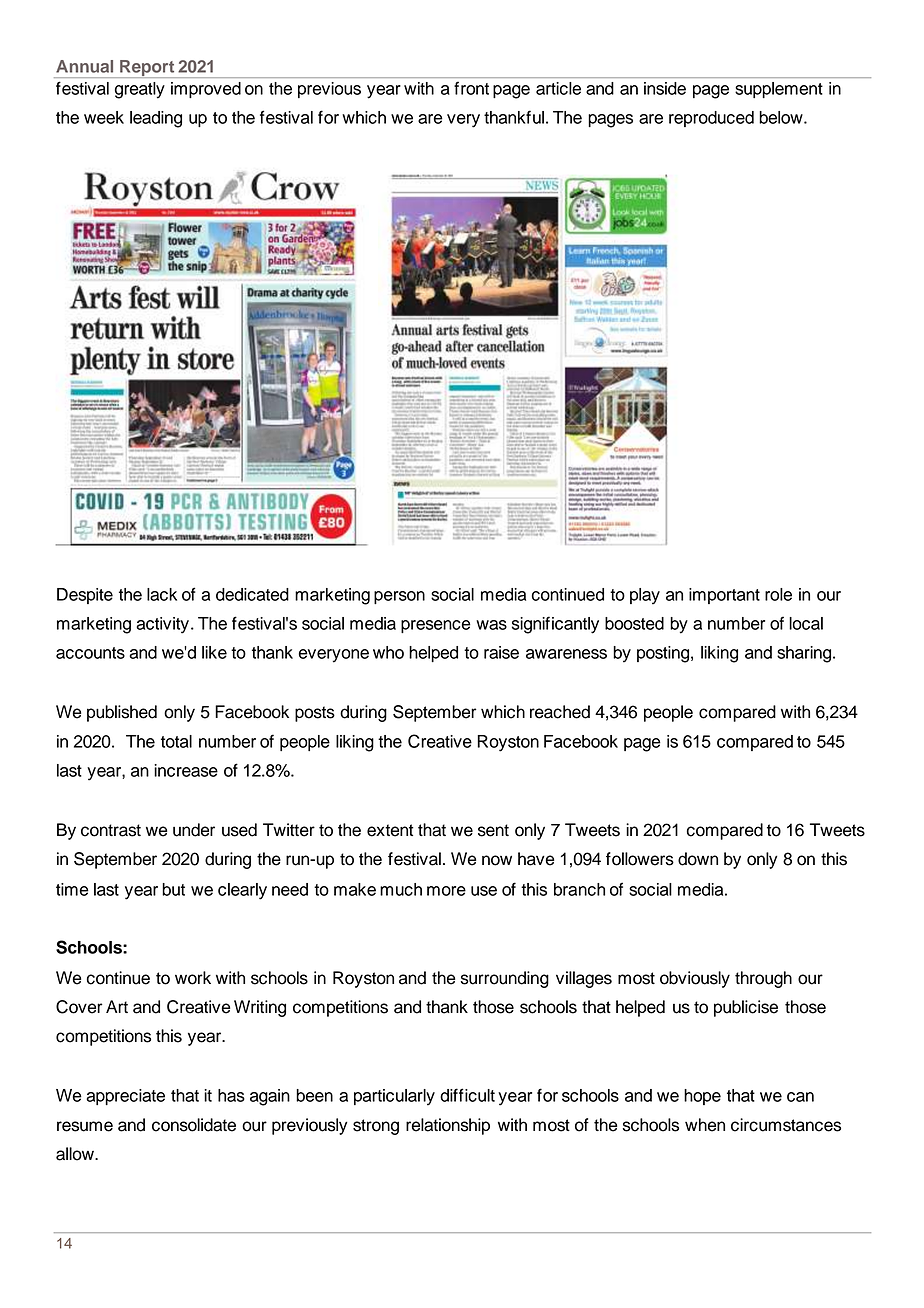 The image size is (924, 1308). What do you see at coordinates (711, 119) in the page?
I see `reproduced` at bounding box center [711, 119].
